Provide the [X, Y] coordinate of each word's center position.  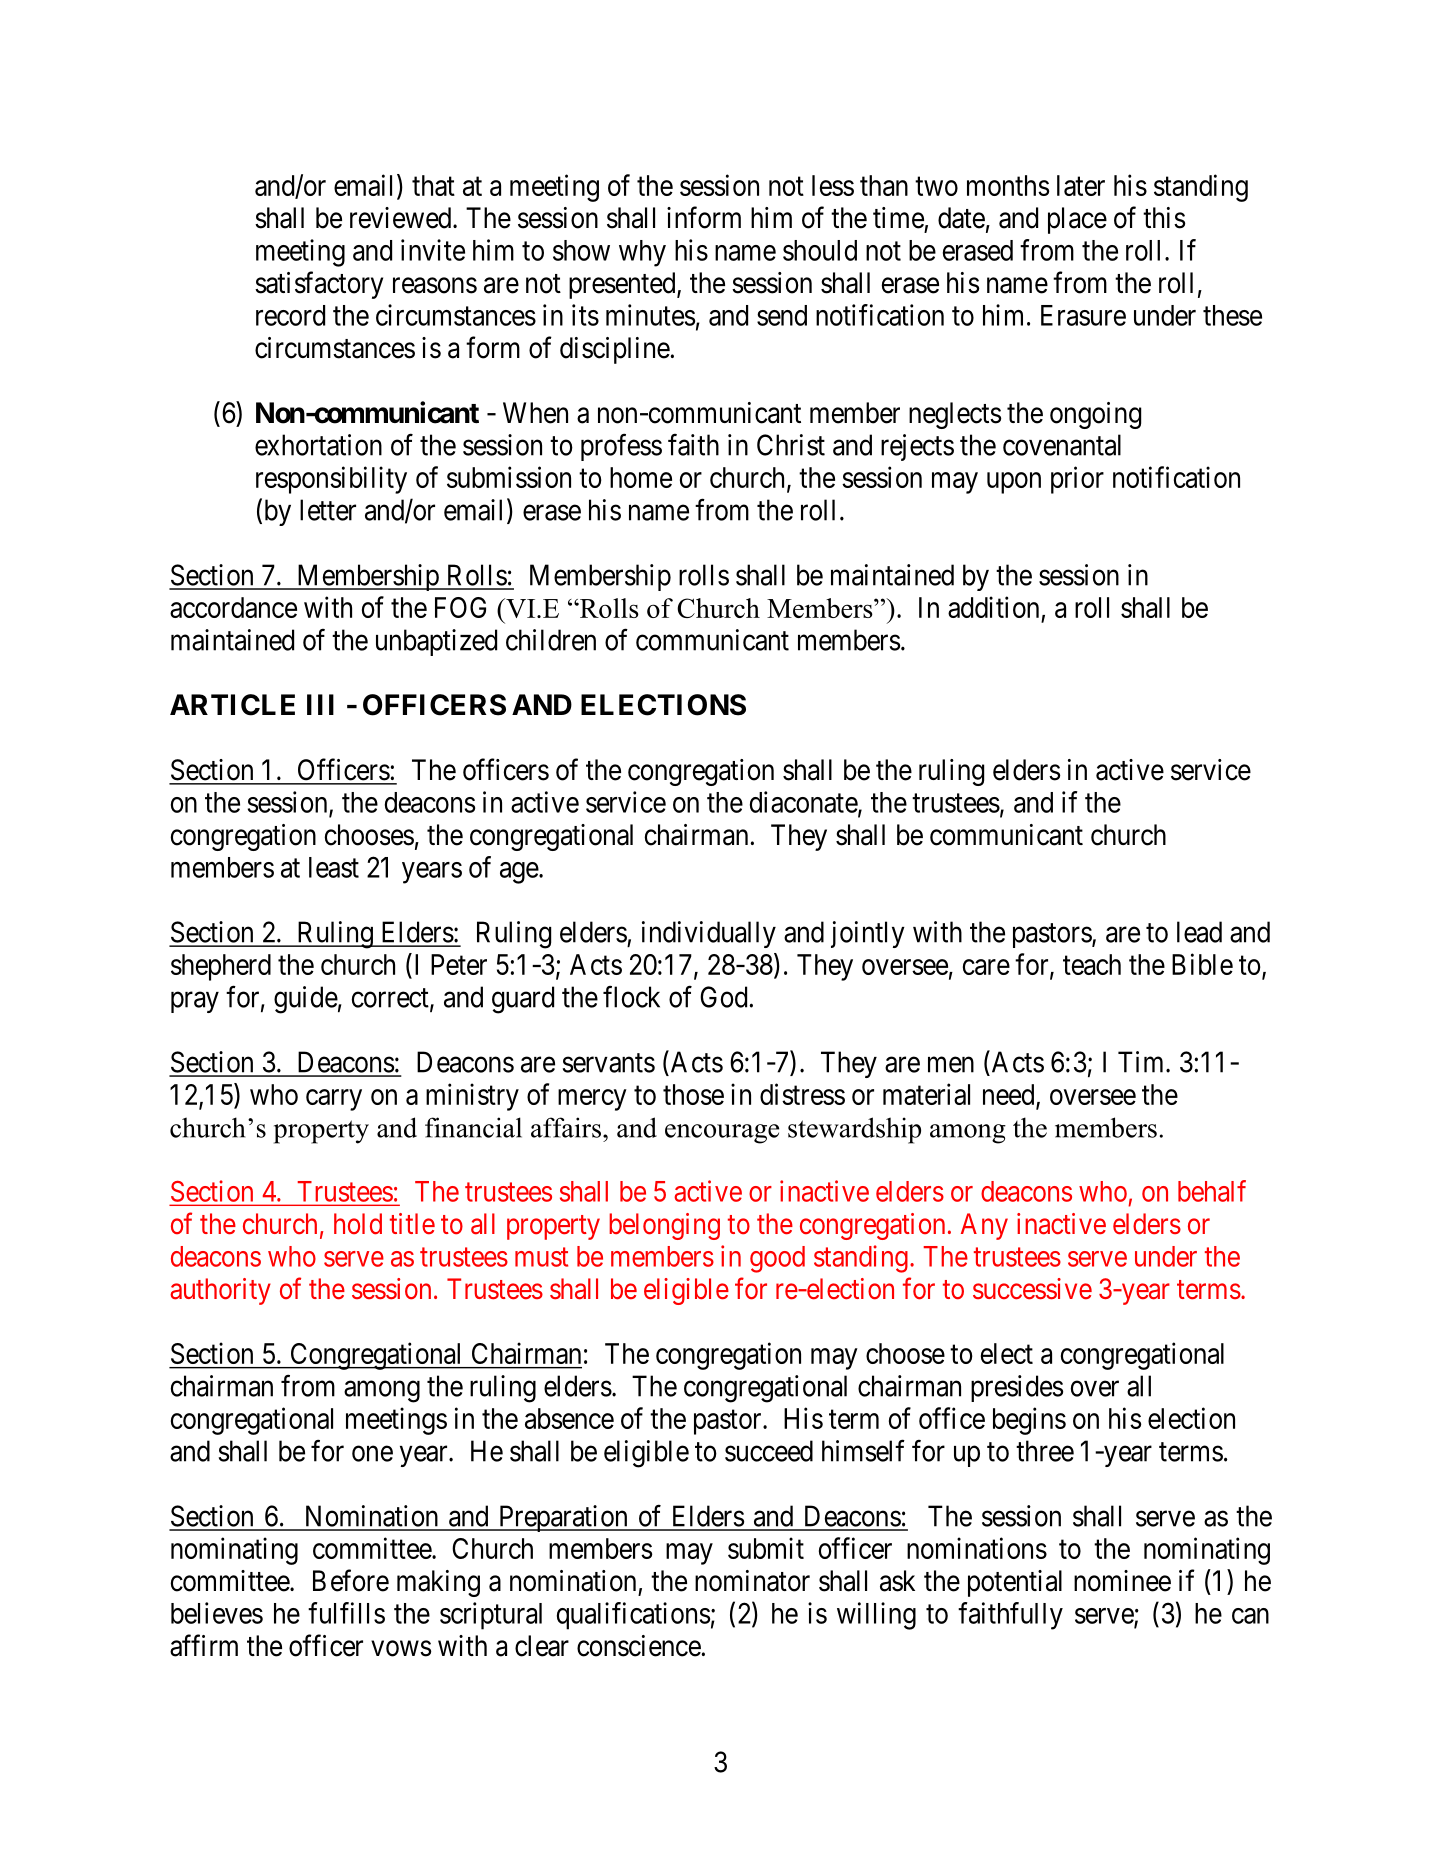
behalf [1212, 1191]
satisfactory [319, 285]
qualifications [633, 1616]
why [642, 253]
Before [351, 1580]
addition [993, 607]
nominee [1122, 1581]
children [551, 640]
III [320, 704]
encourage [722, 1134]
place [1077, 220]
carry [334, 1100]
